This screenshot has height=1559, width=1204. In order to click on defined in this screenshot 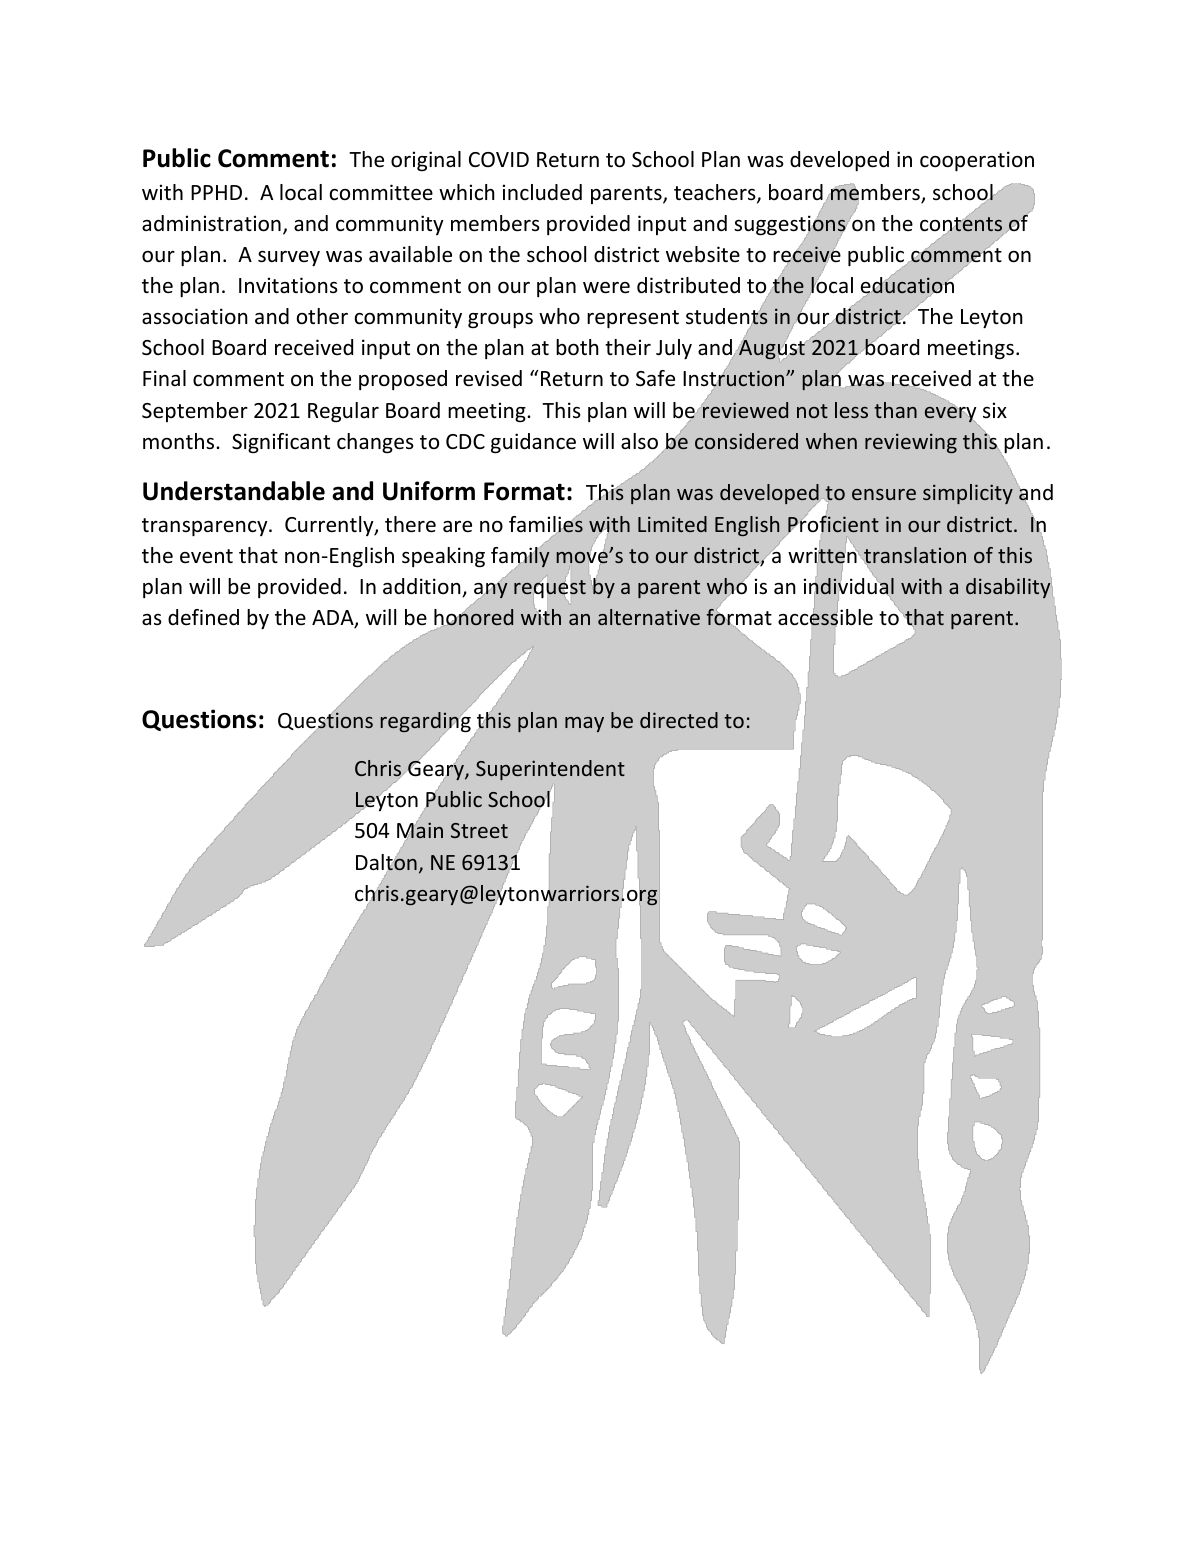, I will do `click(203, 617)`.
